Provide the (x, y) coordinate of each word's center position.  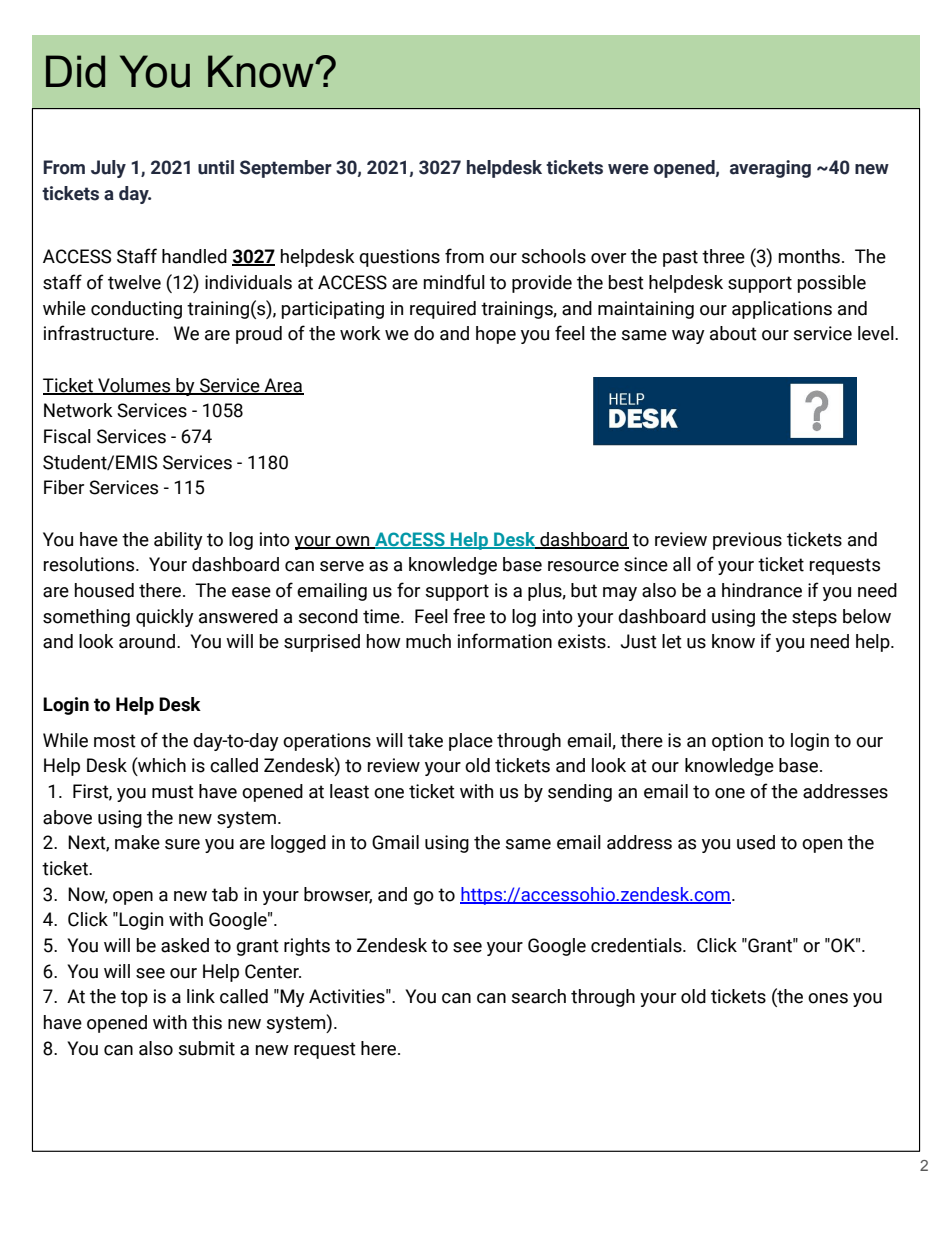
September (286, 169)
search (539, 996)
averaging (770, 169)
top (134, 998)
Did (75, 71)
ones (828, 998)
